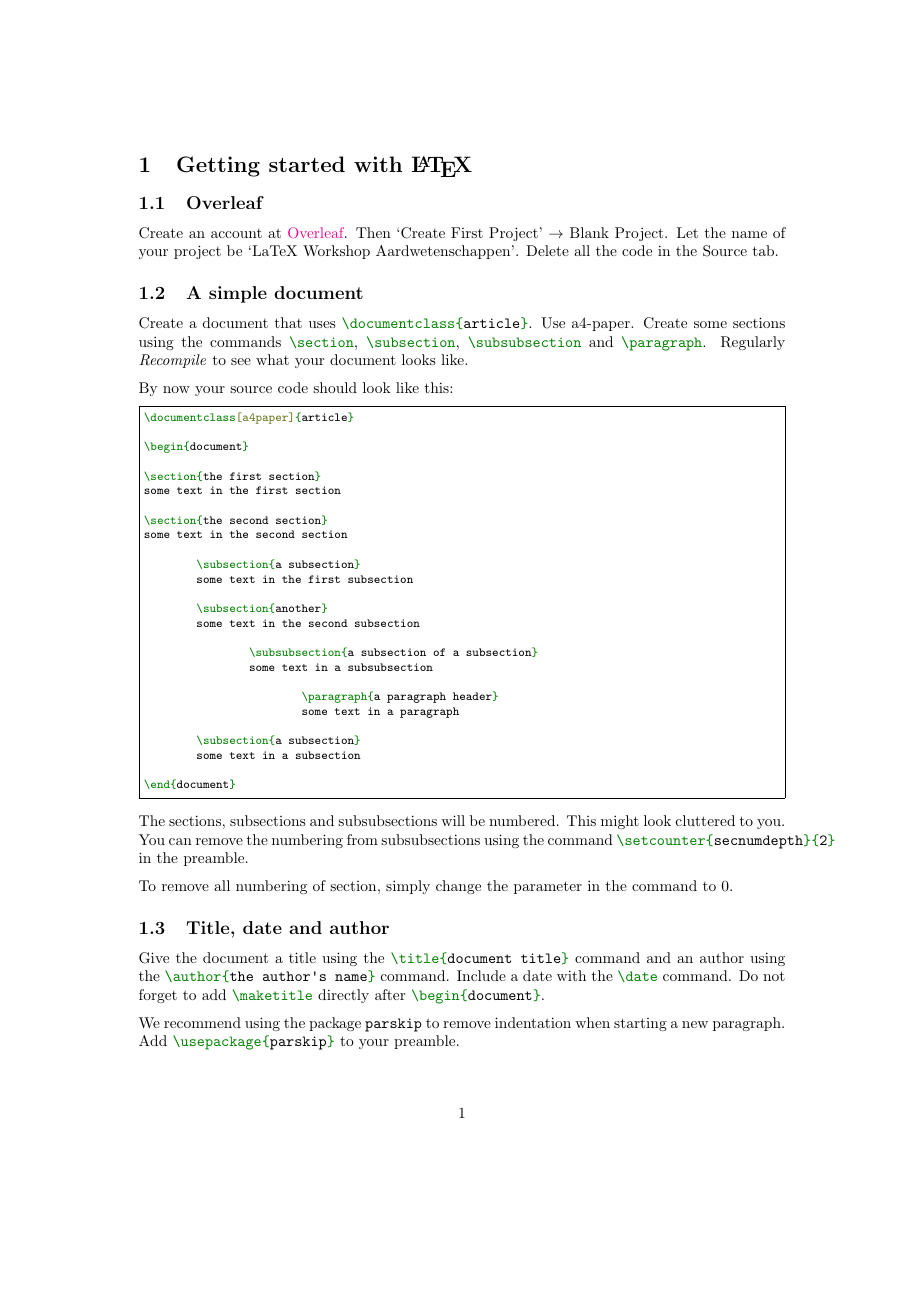 The image size is (924, 1308). I want to click on see, so click(241, 361).
